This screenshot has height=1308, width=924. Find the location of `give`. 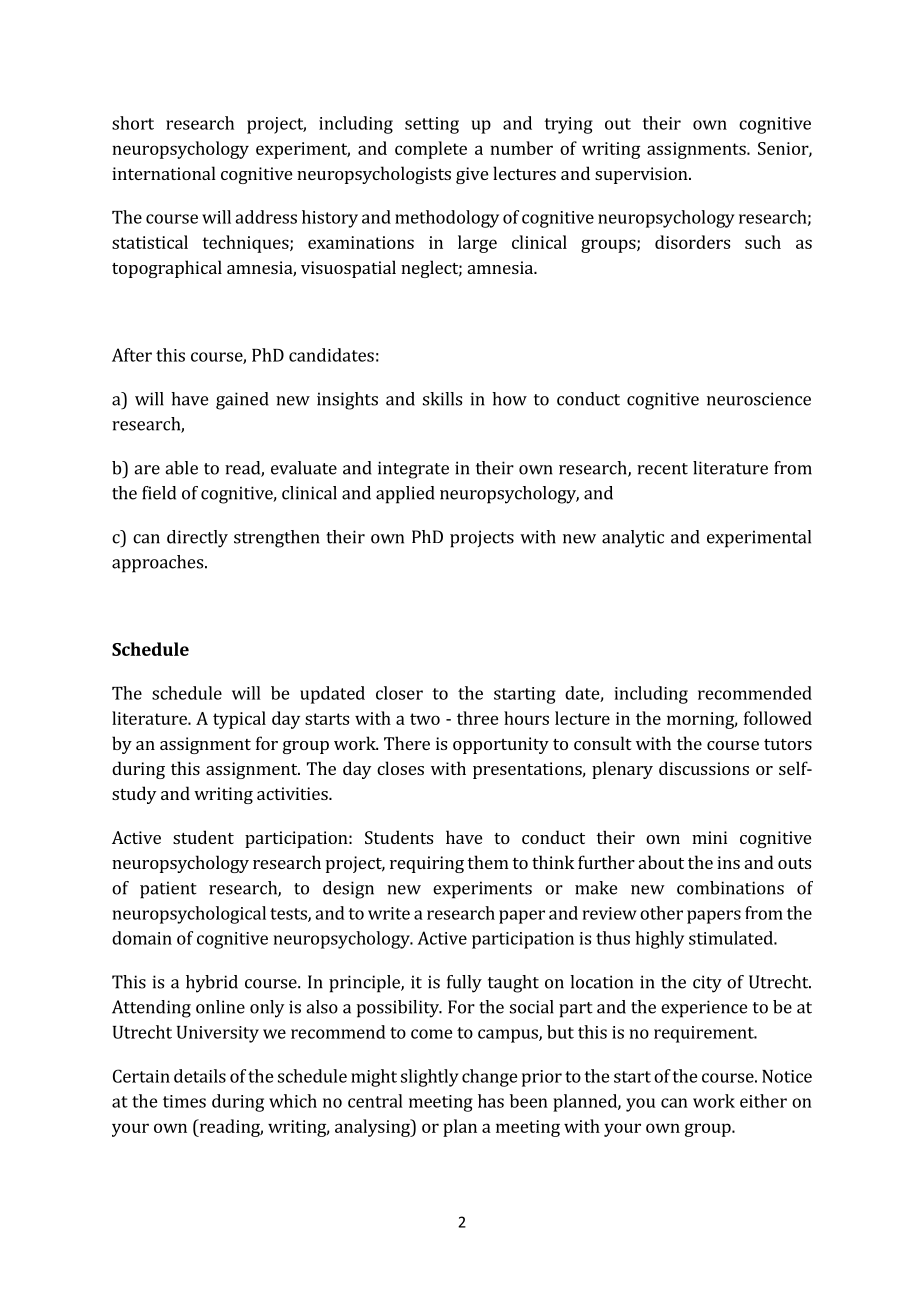

give is located at coordinates (472, 175).
